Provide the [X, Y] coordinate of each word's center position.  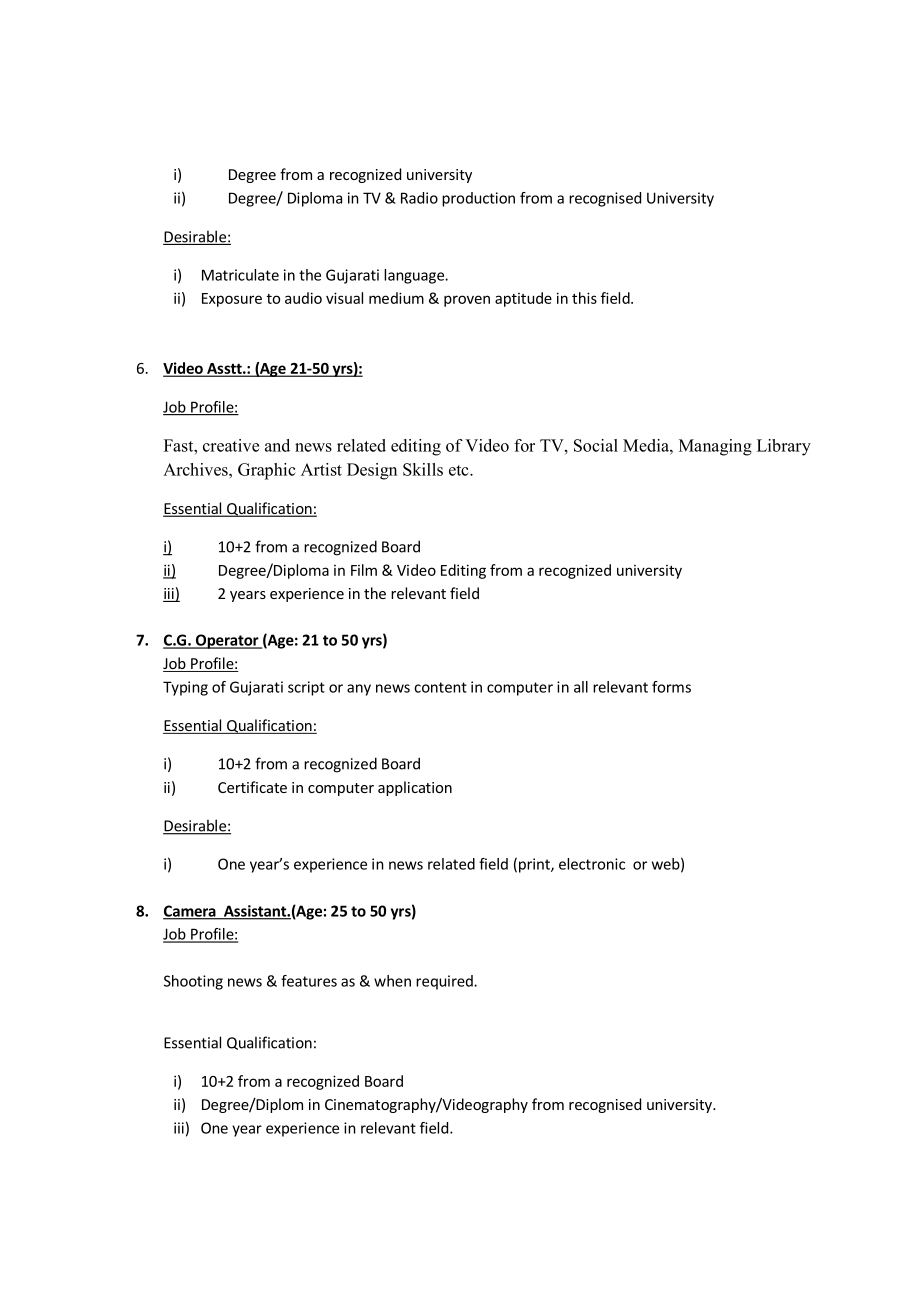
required [445, 982]
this [584, 298]
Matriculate [240, 275]
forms [671, 687]
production [478, 199]
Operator [227, 641]
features [309, 981]
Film [364, 570]
